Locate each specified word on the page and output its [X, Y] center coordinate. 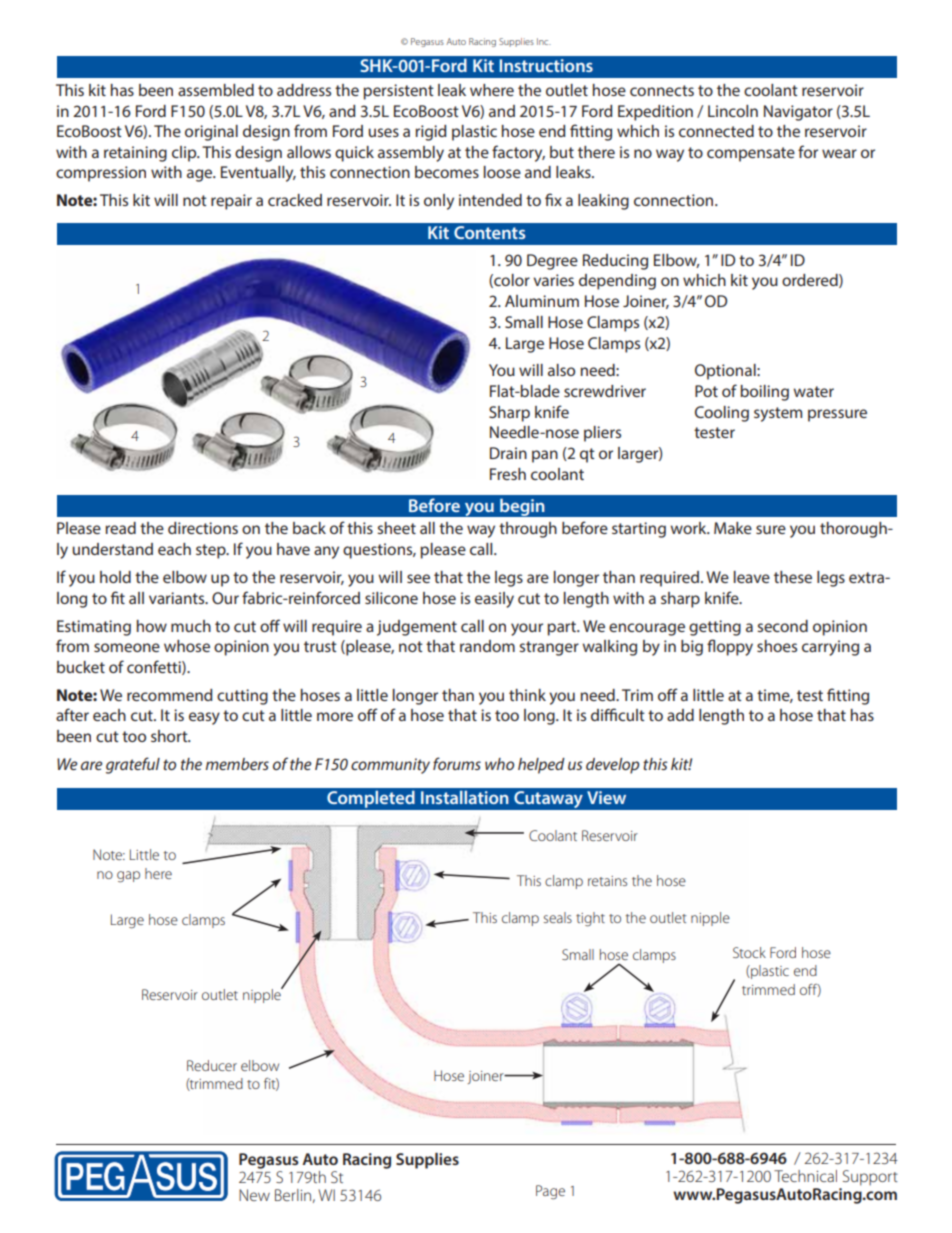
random [487, 646]
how [152, 626]
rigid [431, 133]
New [254, 1195]
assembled [216, 90]
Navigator [798, 113]
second [782, 626]
